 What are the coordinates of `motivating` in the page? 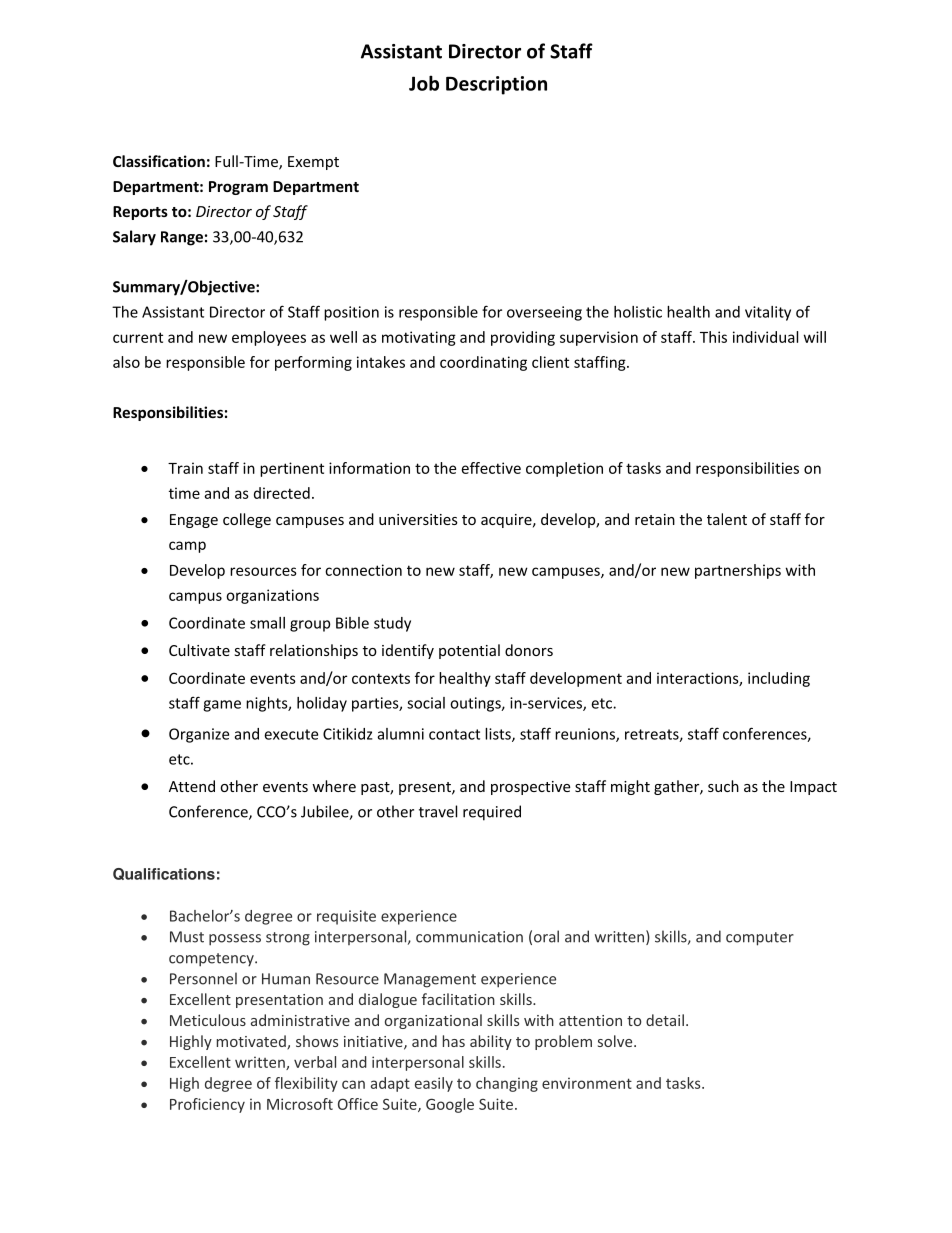 It's located at (419, 338).
